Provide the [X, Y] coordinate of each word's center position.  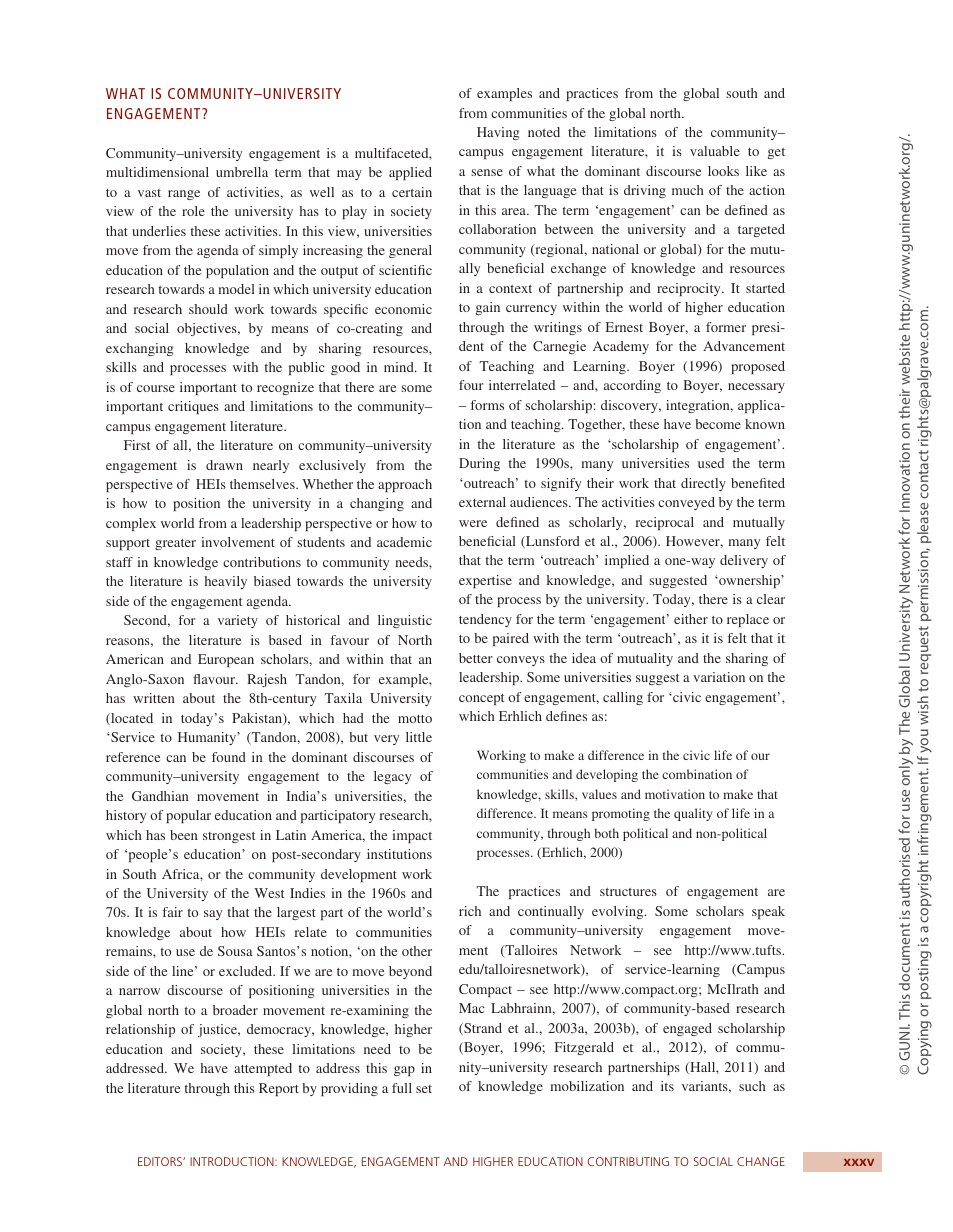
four [471, 385]
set [424, 1089]
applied [410, 173]
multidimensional [157, 172]
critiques [193, 407]
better [475, 658]
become [718, 424]
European [226, 660]
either [691, 619]
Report [279, 1089]
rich [470, 911]
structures [628, 892]
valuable [715, 151]
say [213, 915]
